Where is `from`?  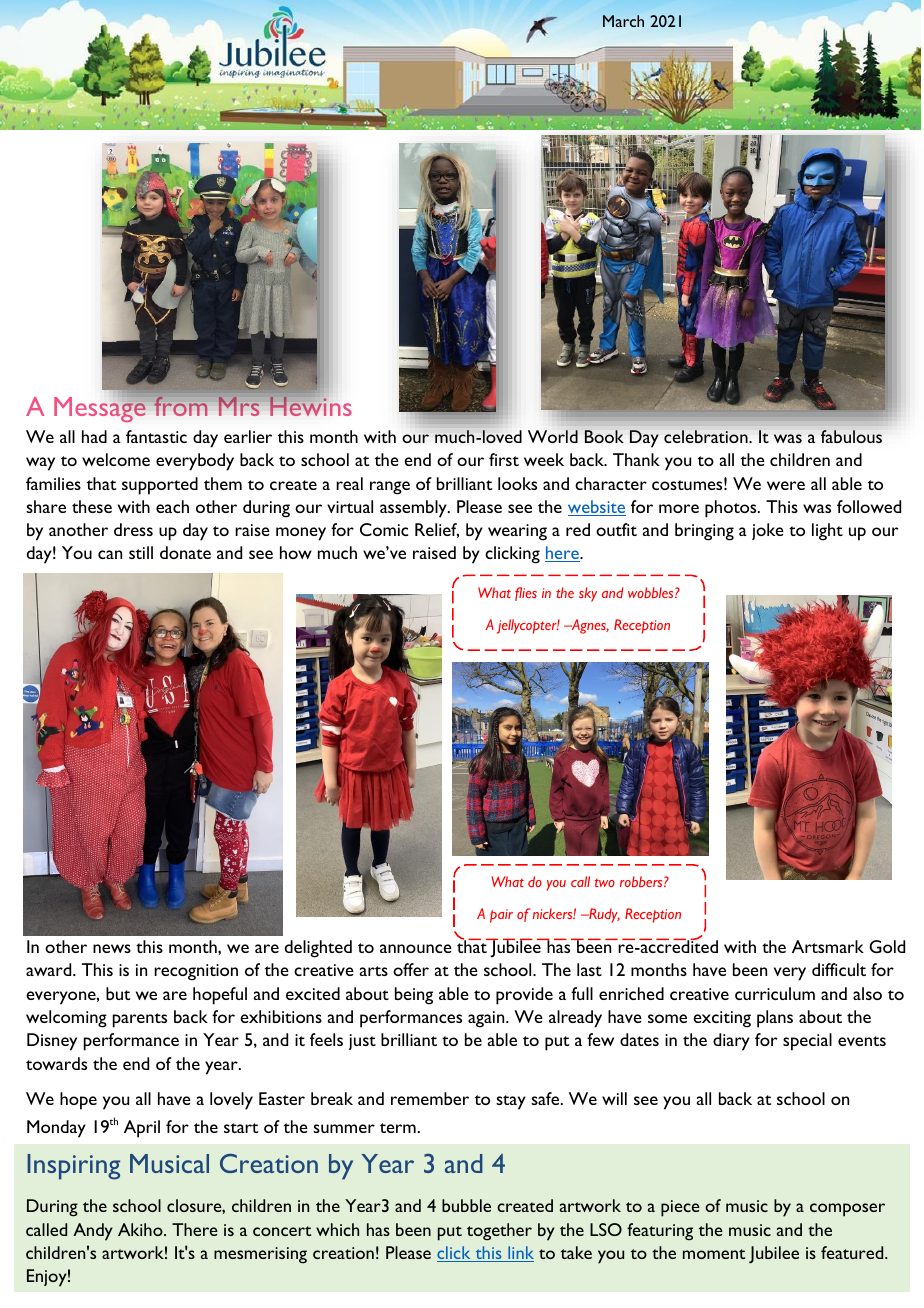
from is located at coordinates (181, 406).
